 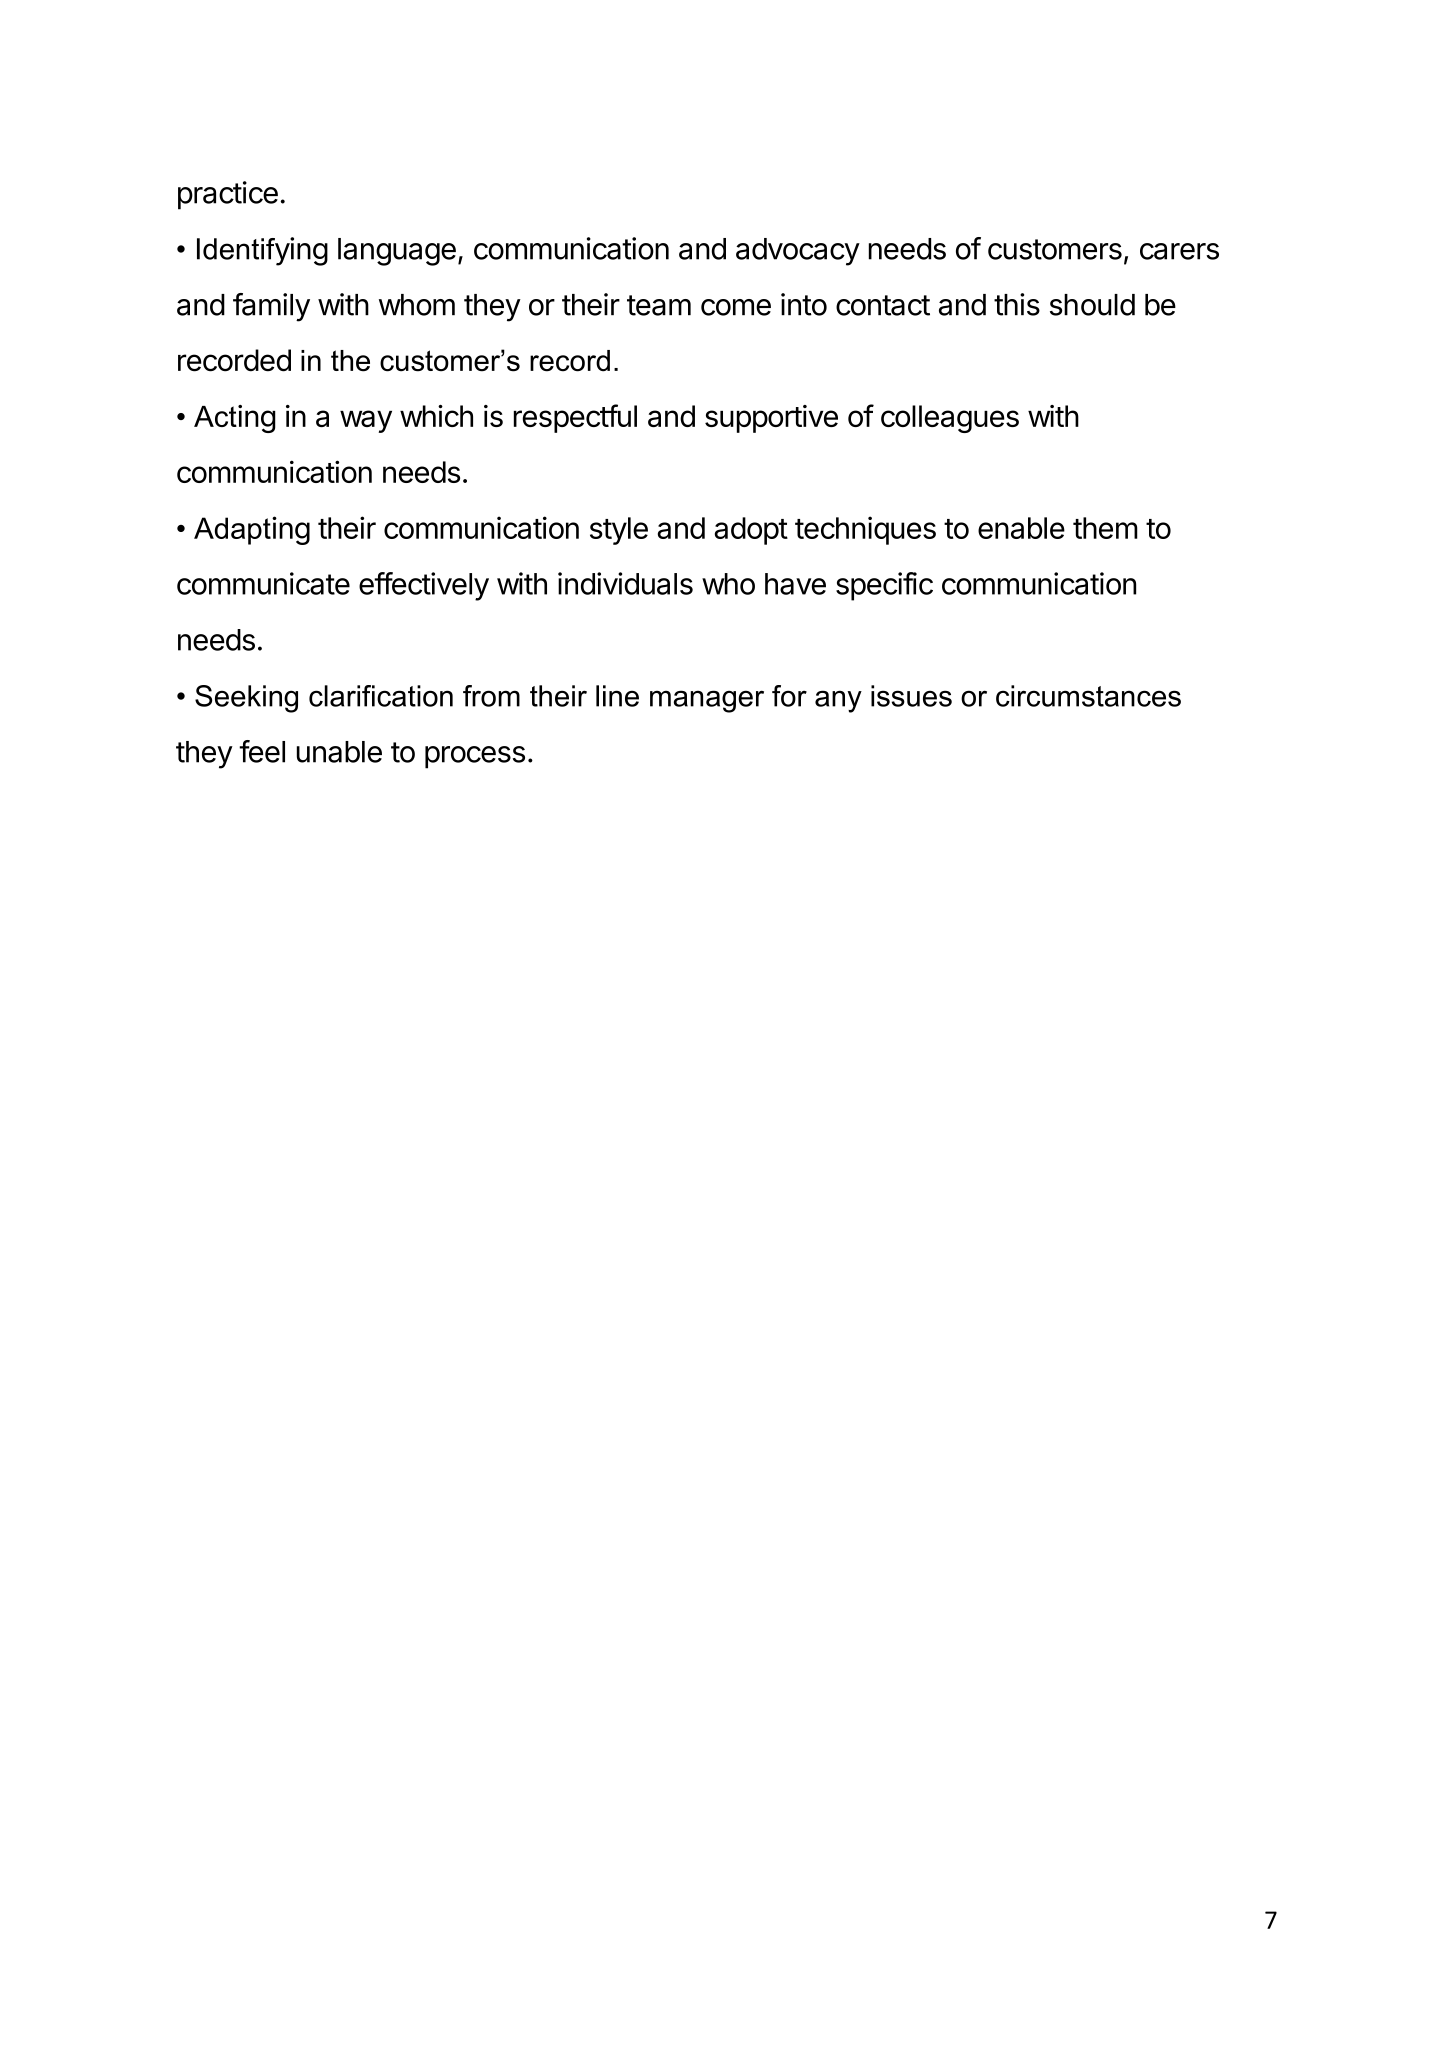 I want to click on should, so click(x=1092, y=305).
